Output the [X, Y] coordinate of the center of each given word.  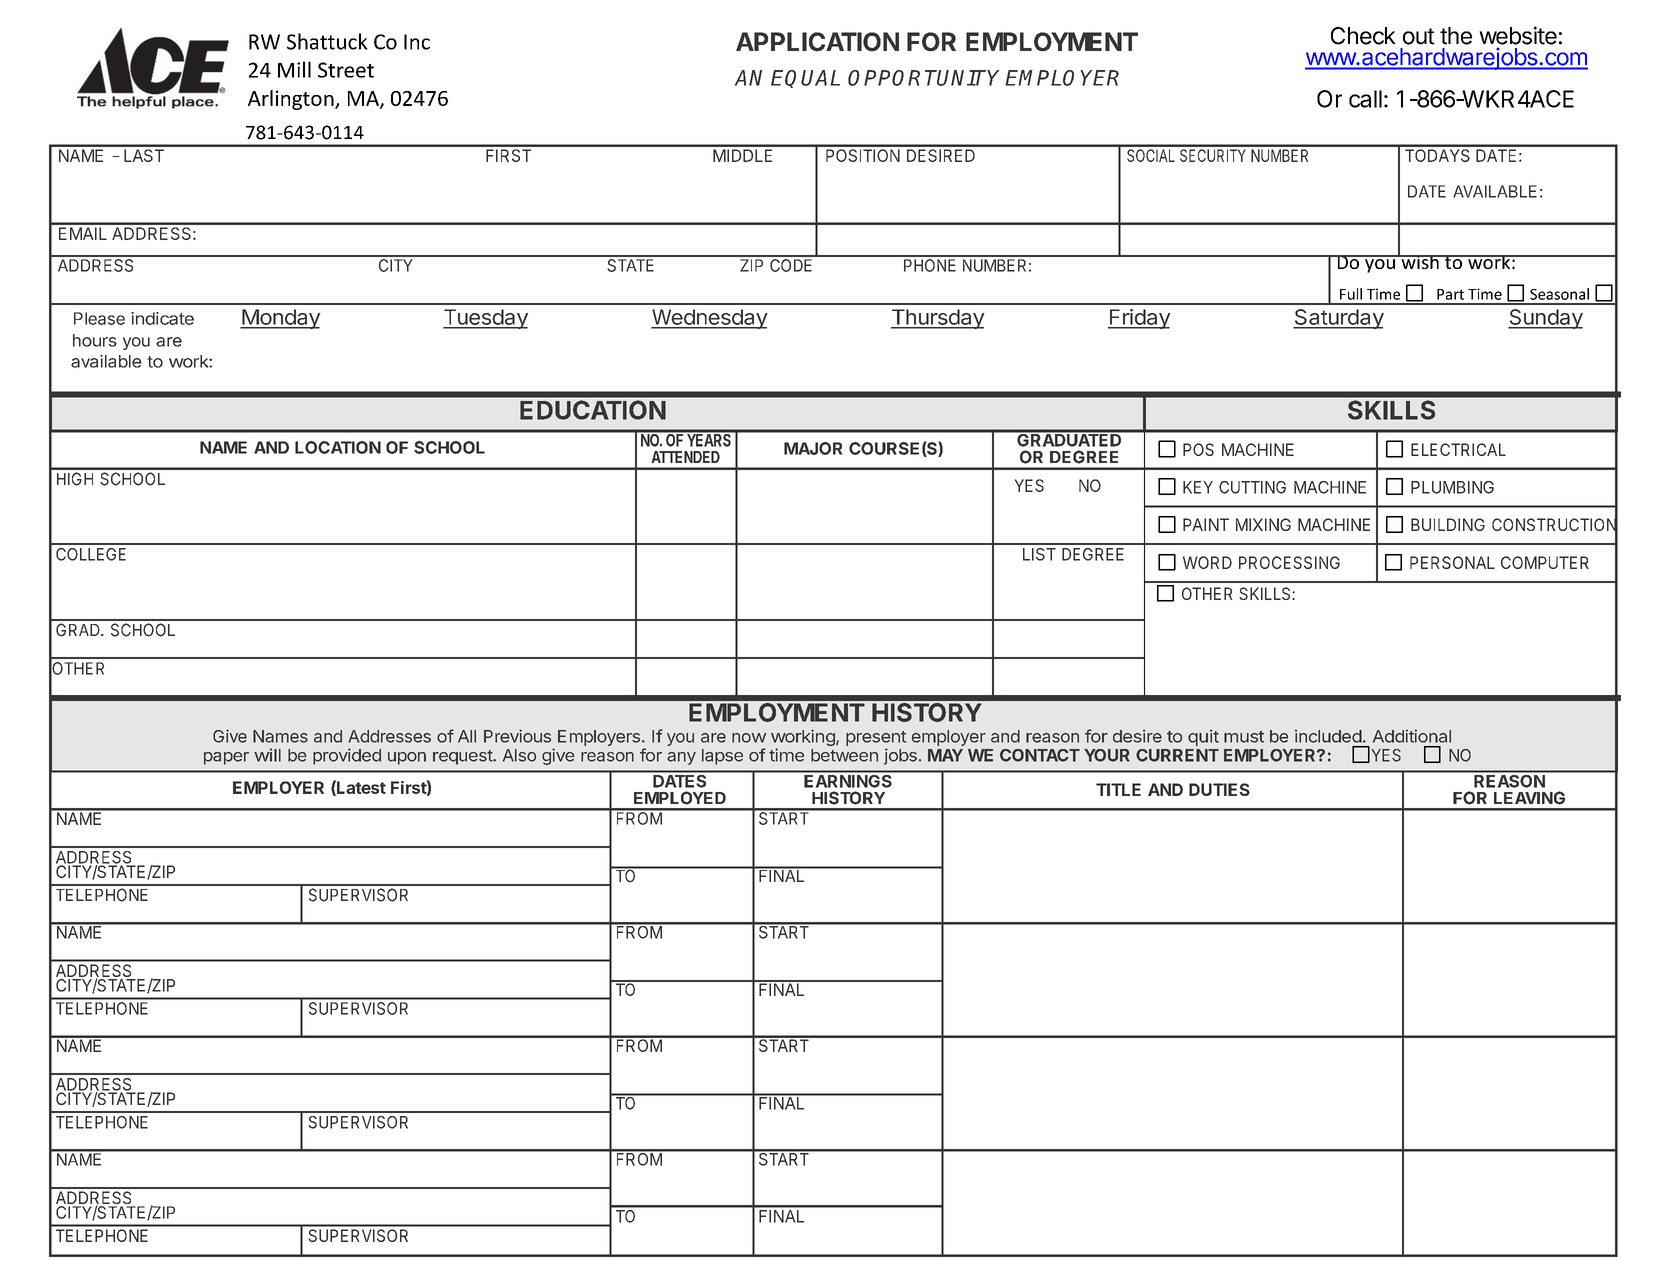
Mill [294, 69]
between [844, 755]
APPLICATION [817, 42]
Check [1363, 36]
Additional [1412, 736]
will [267, 755]
